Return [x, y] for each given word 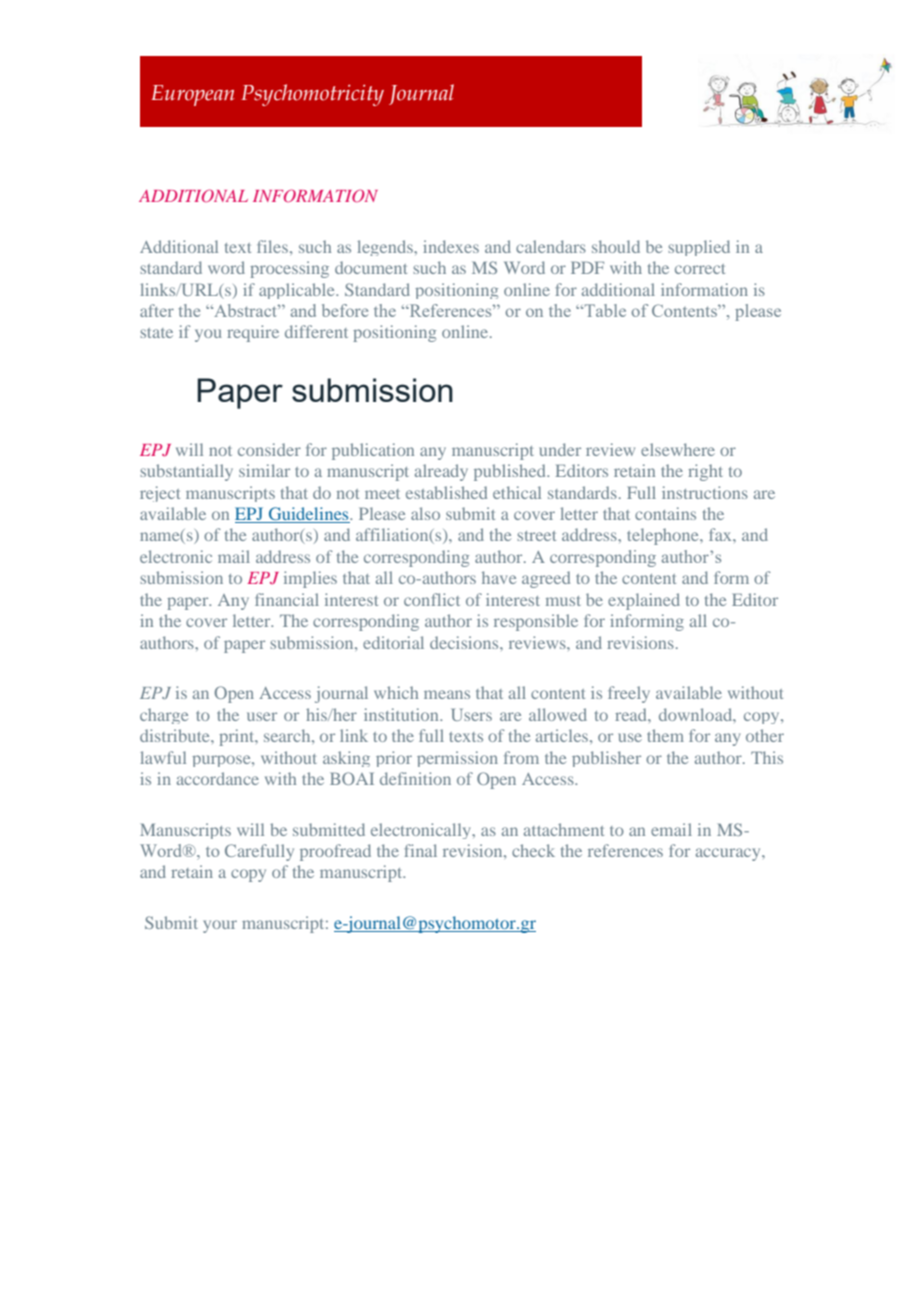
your [220, 926]
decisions [465, 642]
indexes [451, 246]
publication [373, 451]
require [253, 333]
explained [644, 601]
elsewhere [678, 449]
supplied [699, 248]
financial [287, 599]
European [193, 95]
